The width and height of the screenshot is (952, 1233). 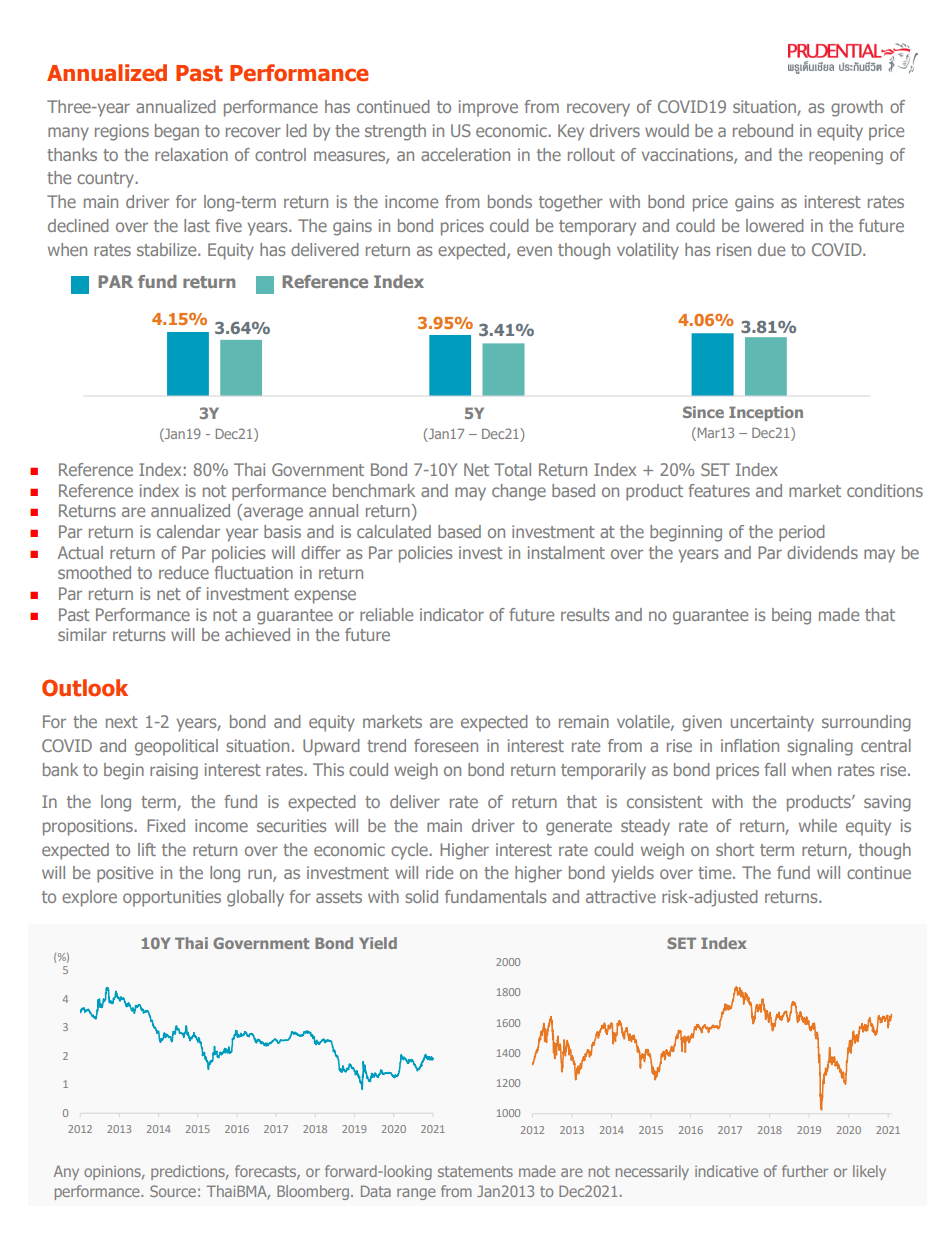 What do you see at coordinates (410, 851) in the screenshot?
I see `cycle` at bounding box center [410, 851].
